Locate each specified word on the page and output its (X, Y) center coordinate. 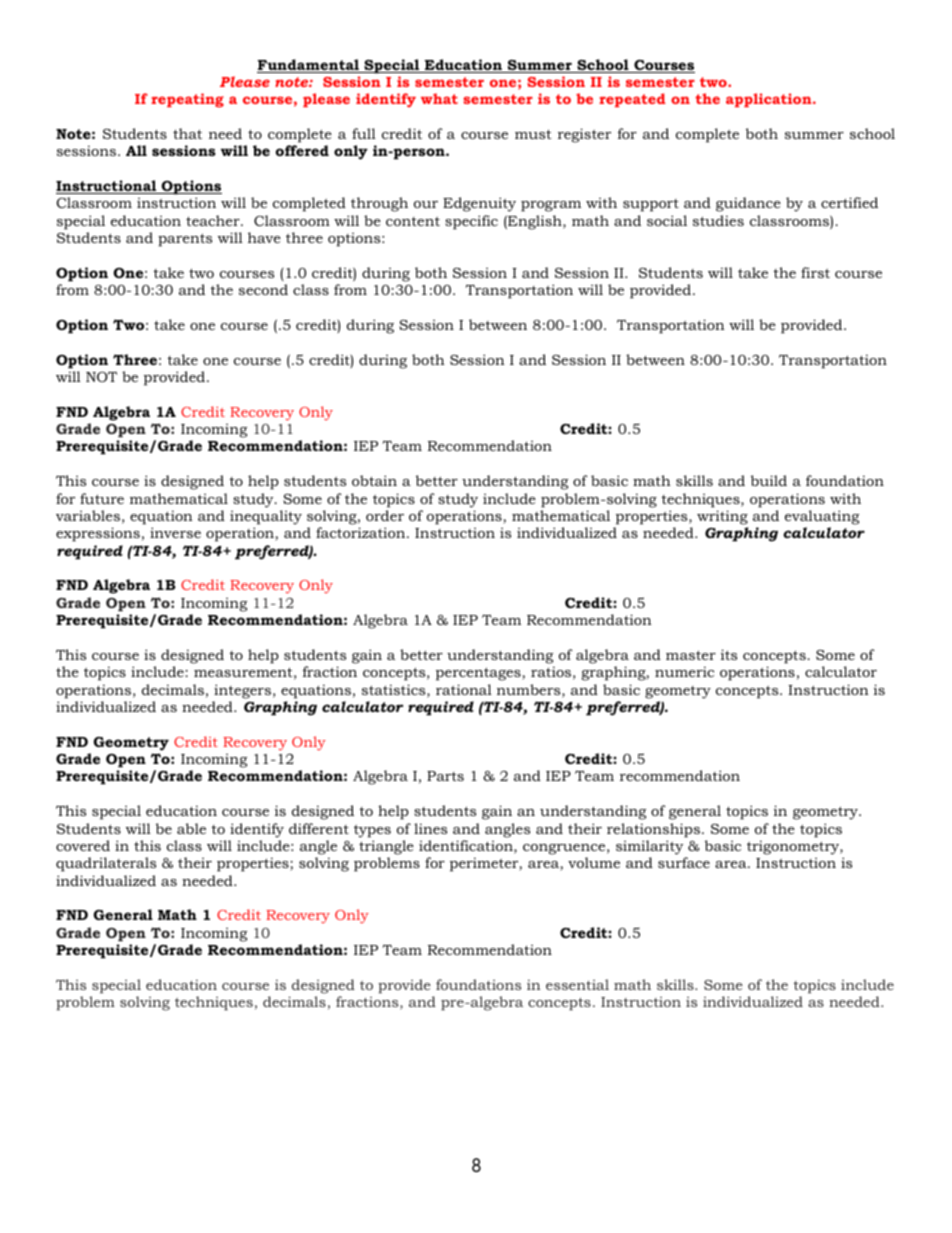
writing (722, 517)
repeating (187, 100)
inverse (175, 532)
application (770, 100)
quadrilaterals (106, 864)
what (439, 98)
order (385, 515)
